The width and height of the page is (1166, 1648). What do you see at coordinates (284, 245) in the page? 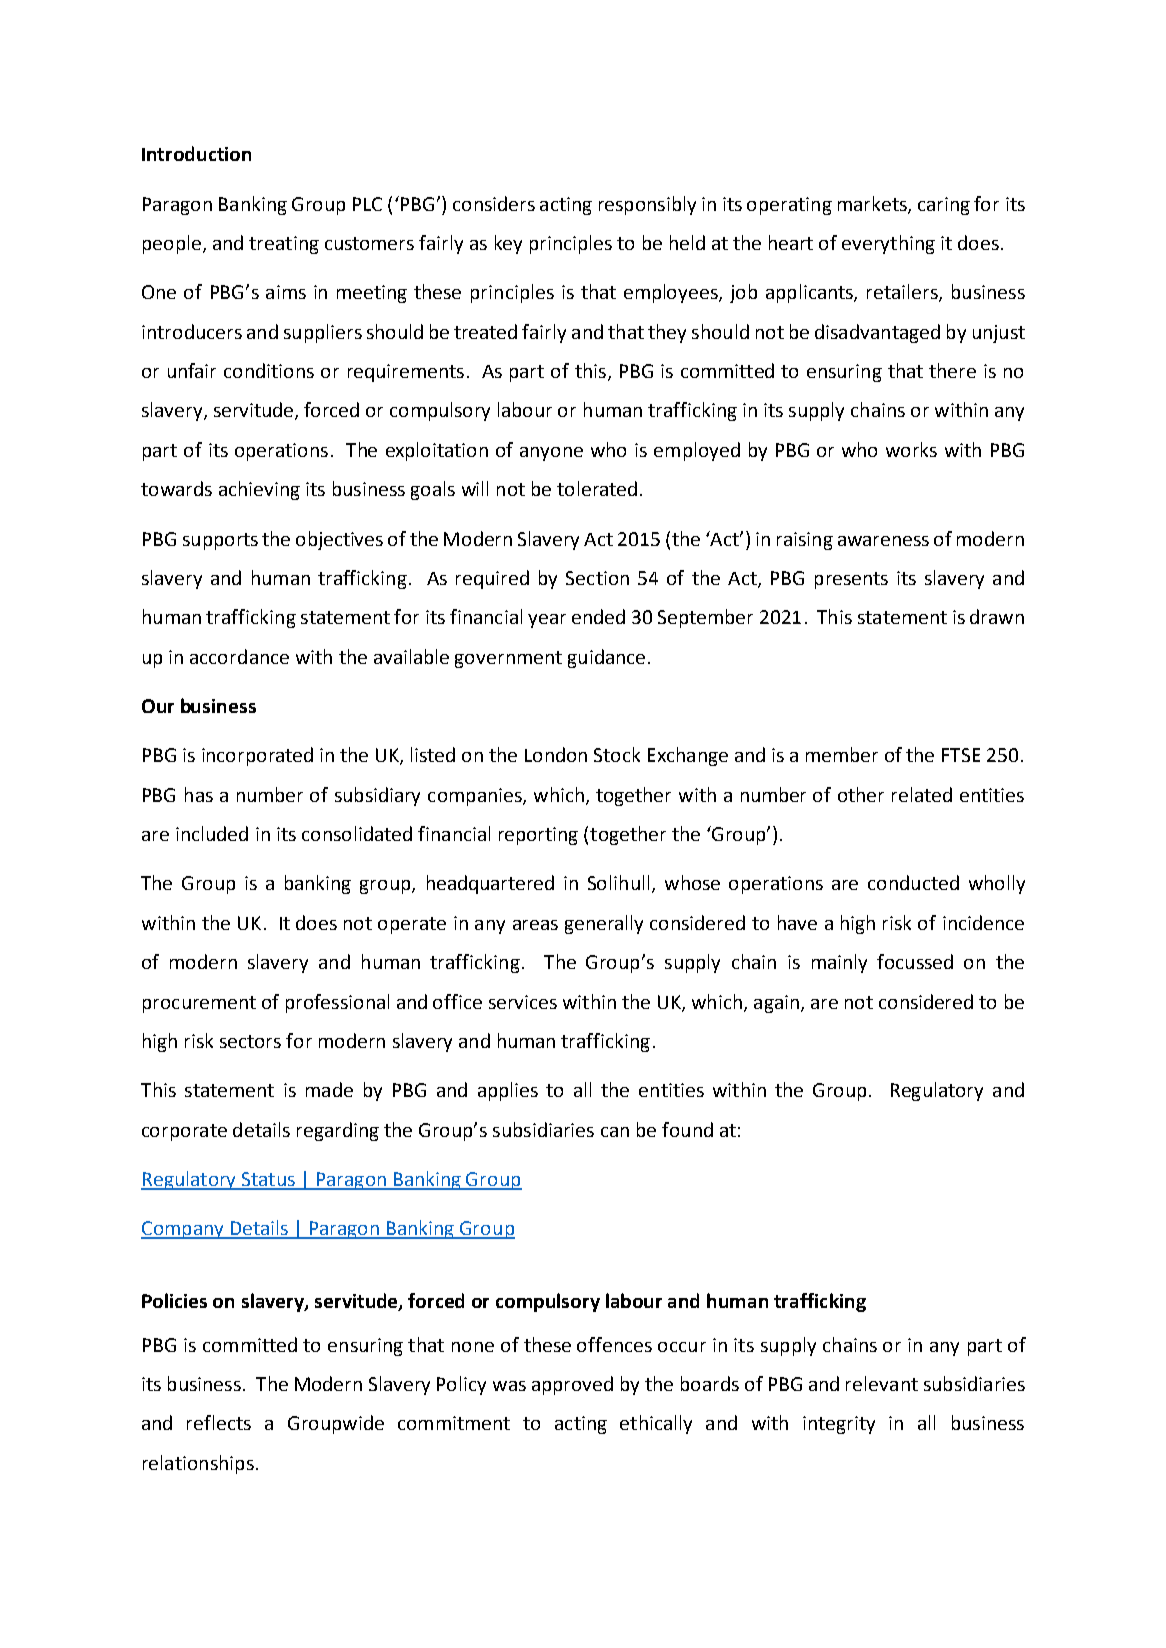
I see `treating` at bounding box center [284, 245].
